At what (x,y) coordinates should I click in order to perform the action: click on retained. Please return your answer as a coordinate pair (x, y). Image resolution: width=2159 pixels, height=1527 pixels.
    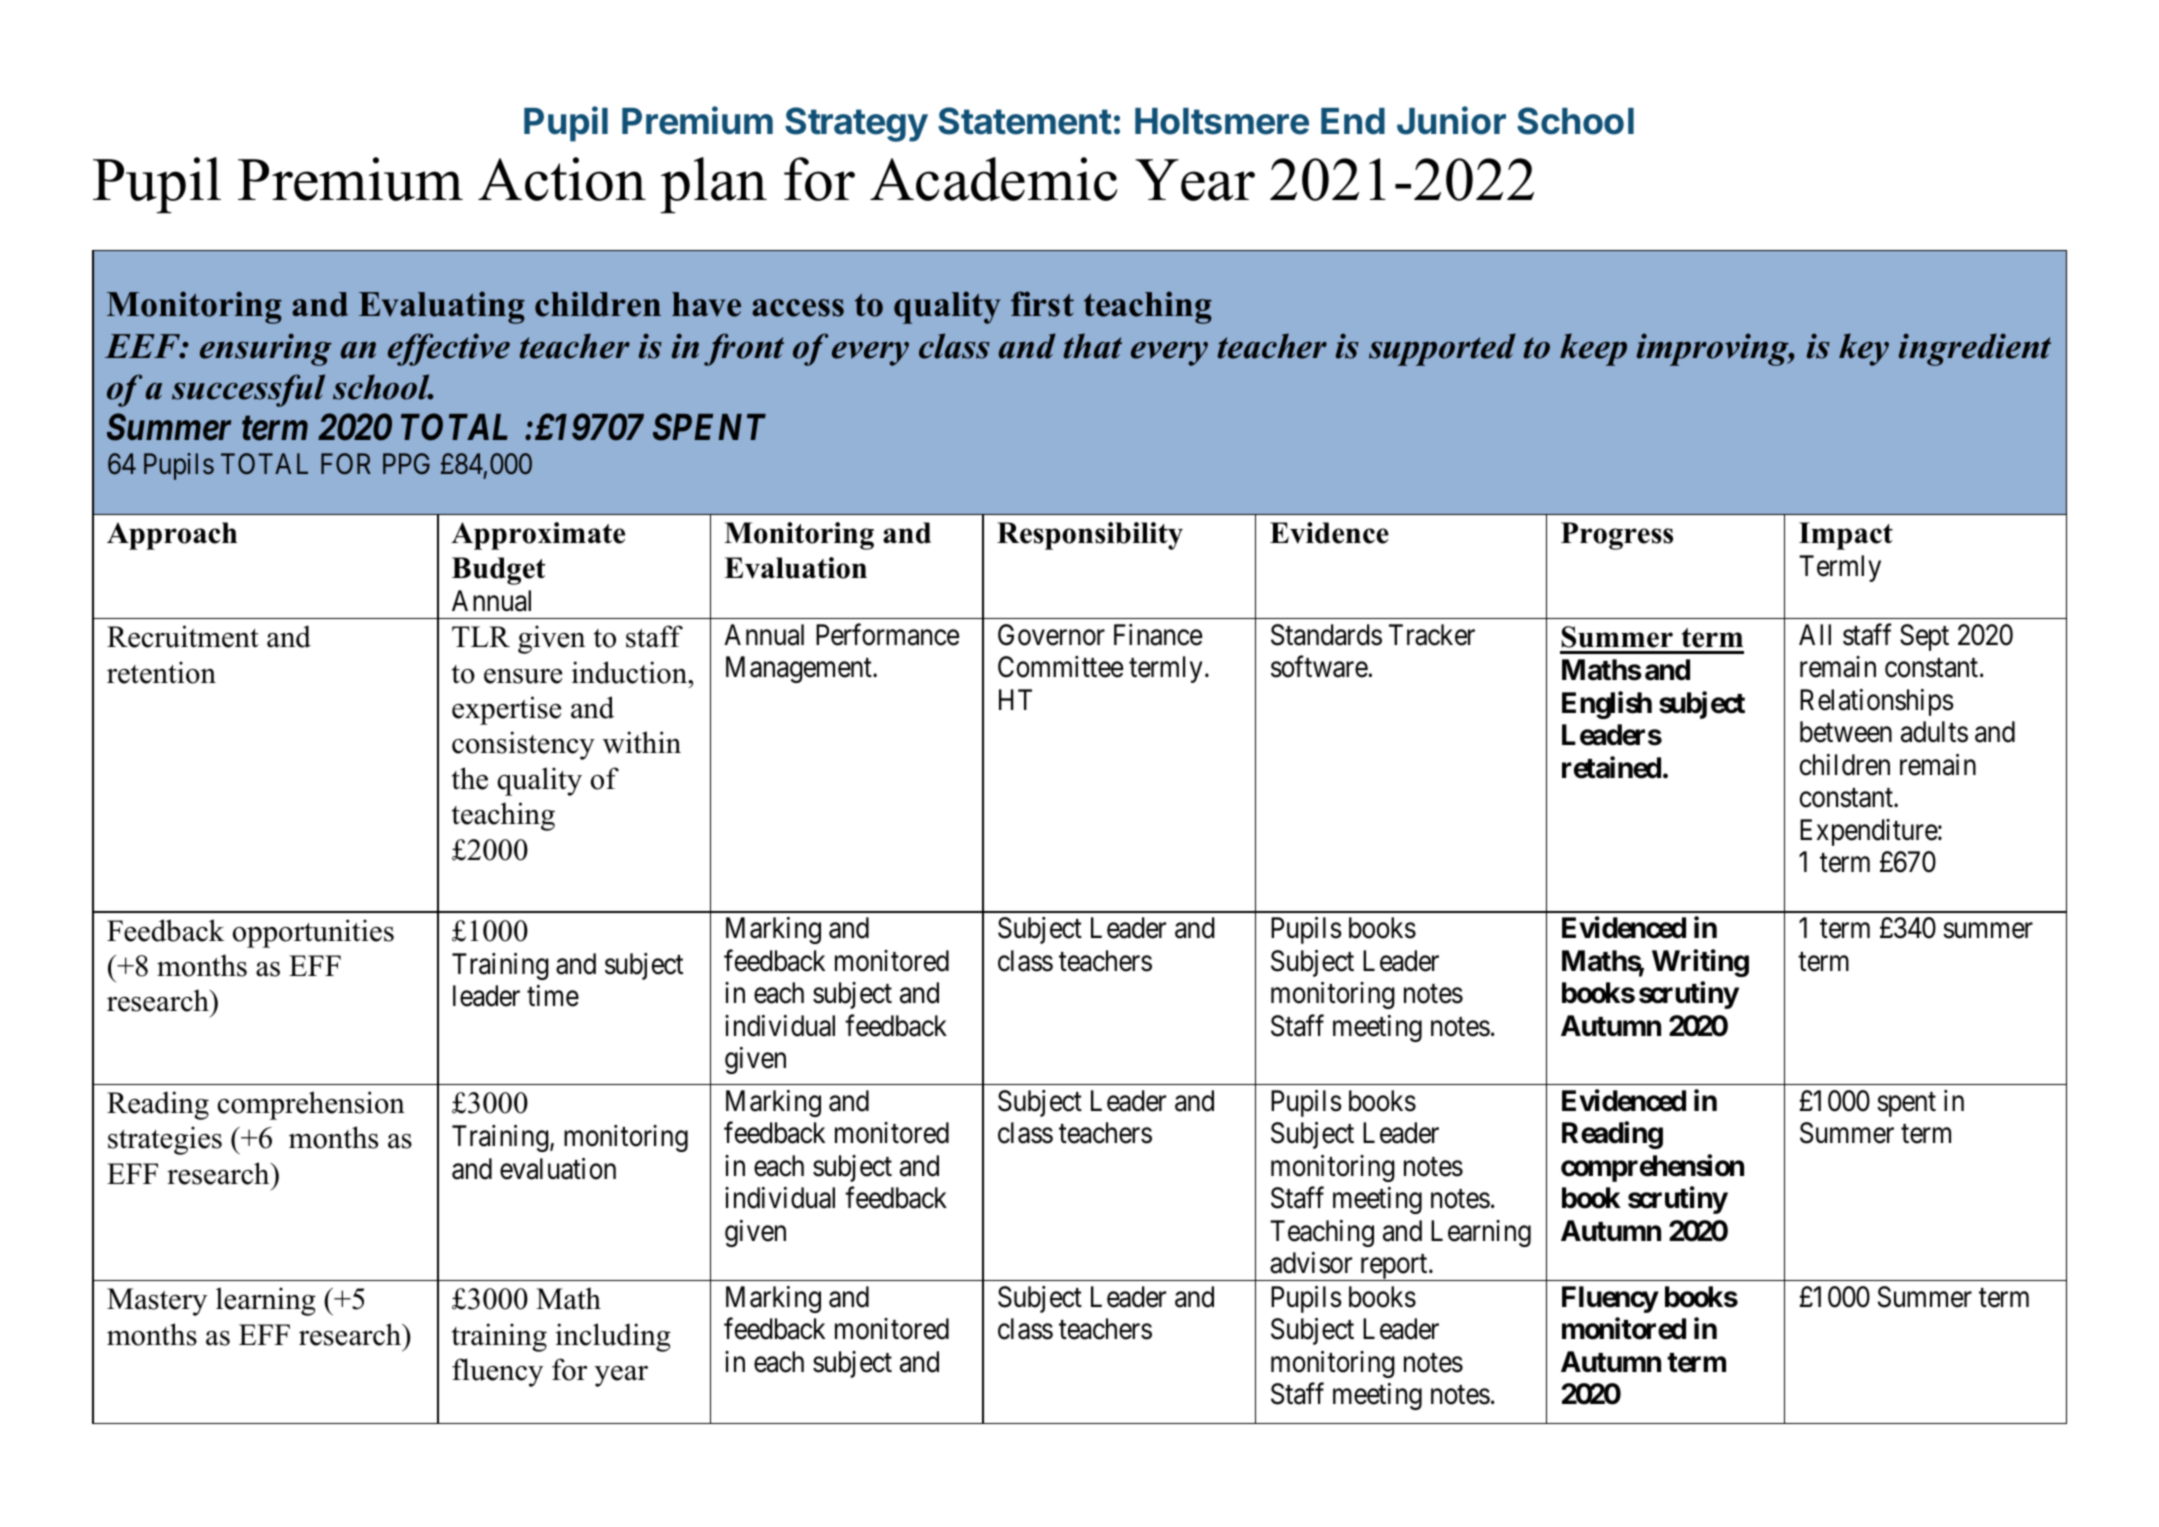
    Looking at the image, I should click on (1611, 767).
